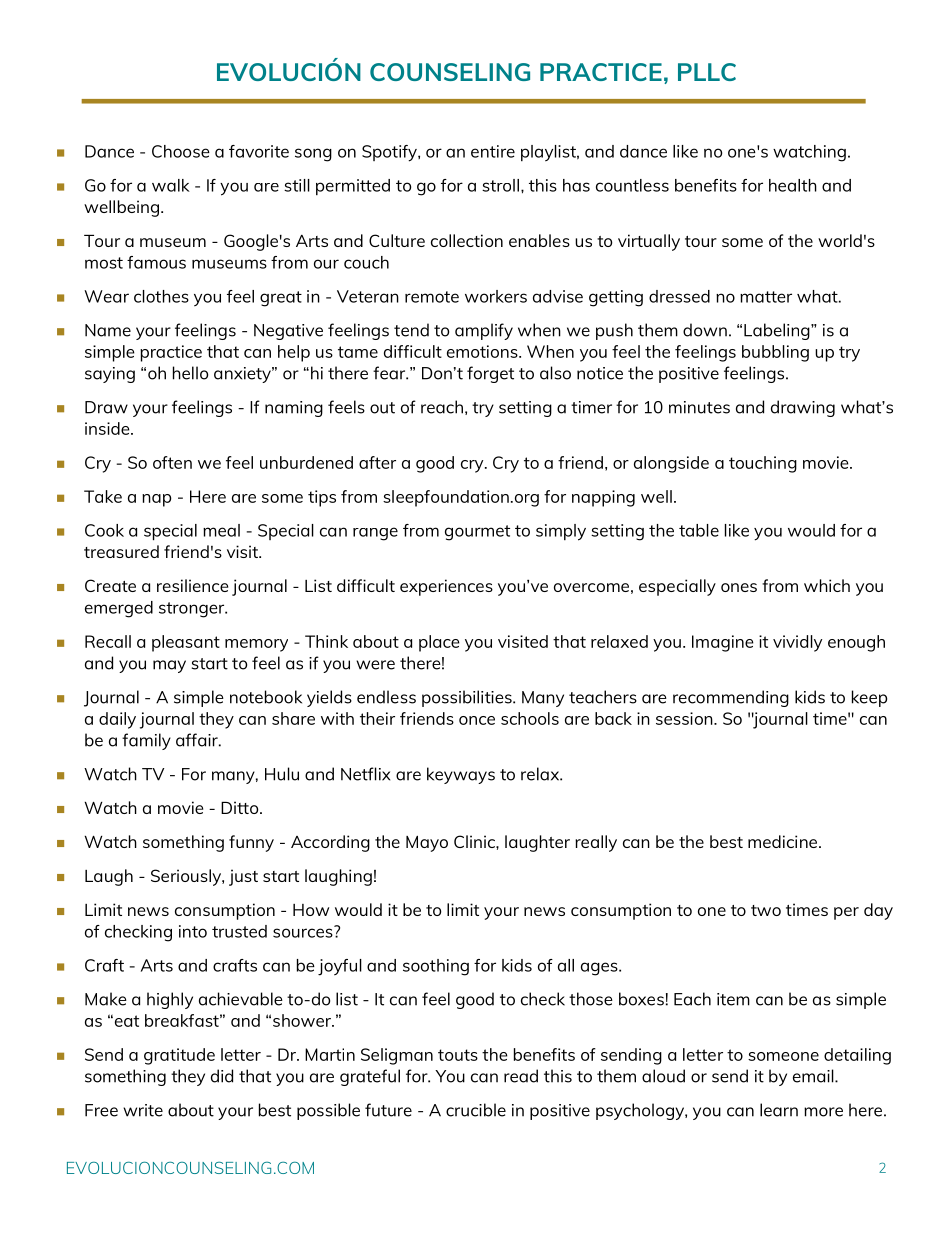  Describe the element at coordinates (763, 464) in the screenshot. I see `touching` at that location.
